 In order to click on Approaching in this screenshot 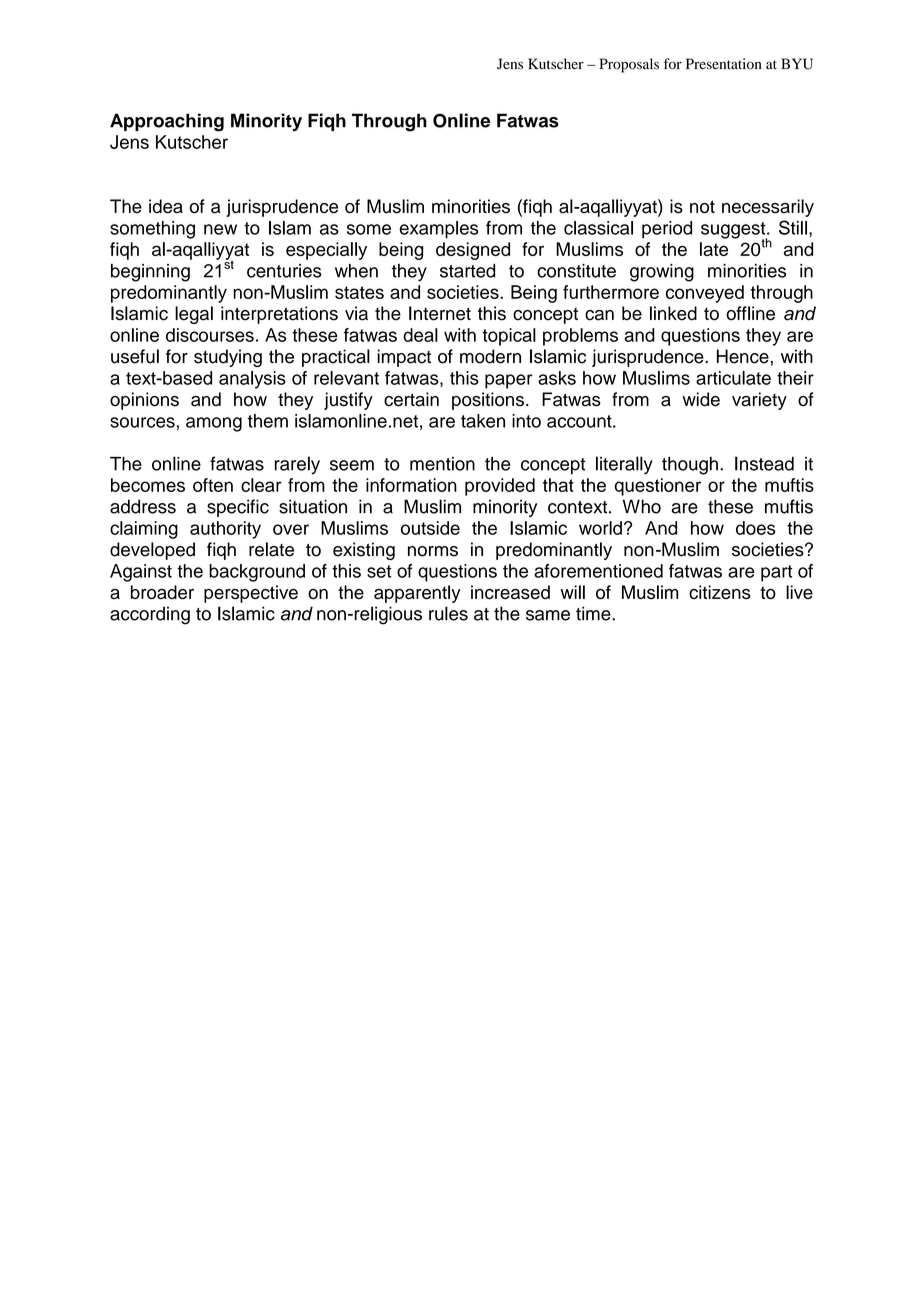, I will do `click(167, 122)`.
